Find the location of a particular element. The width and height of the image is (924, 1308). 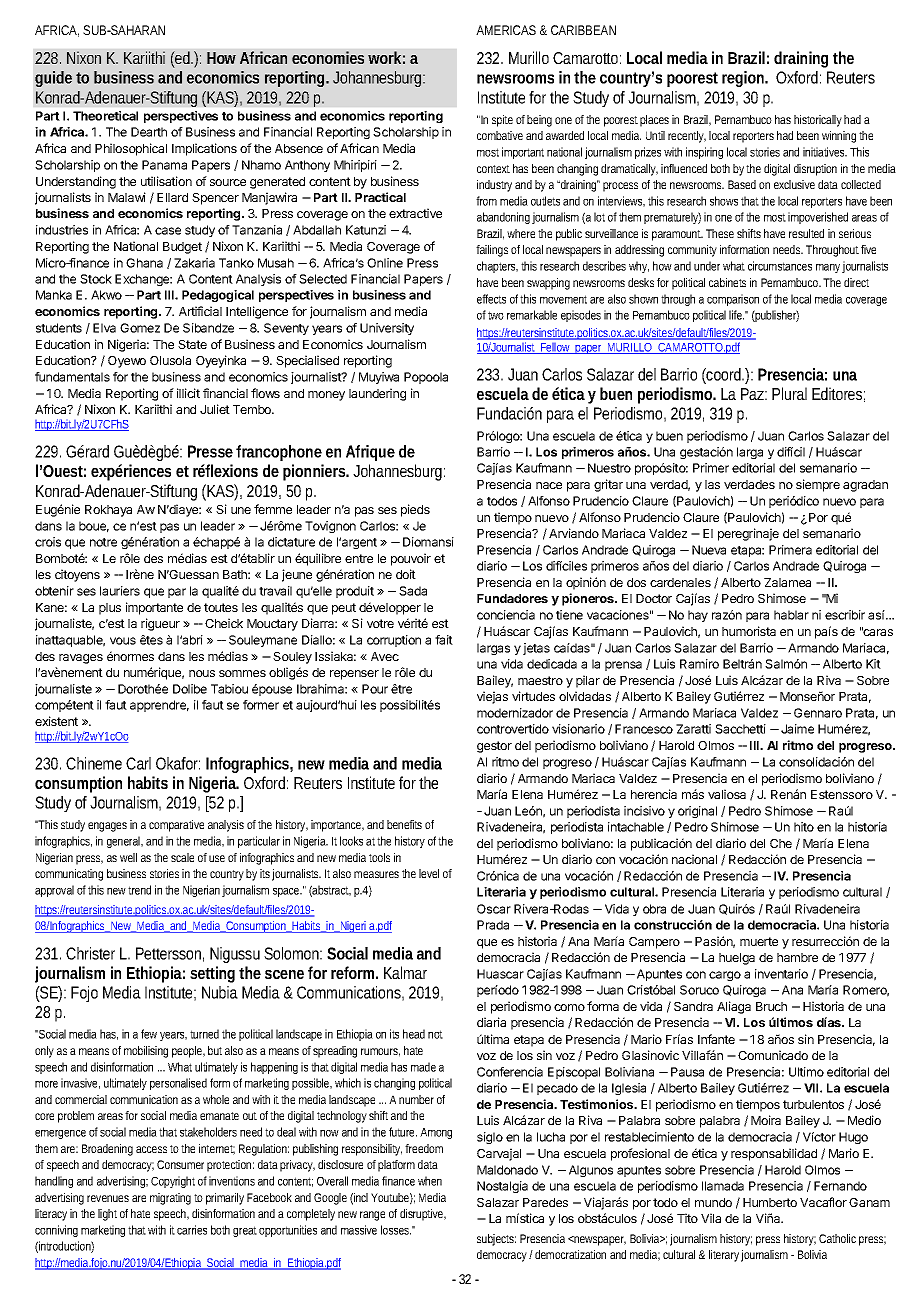

AMERICAS is located at coordinates (506, 30).
